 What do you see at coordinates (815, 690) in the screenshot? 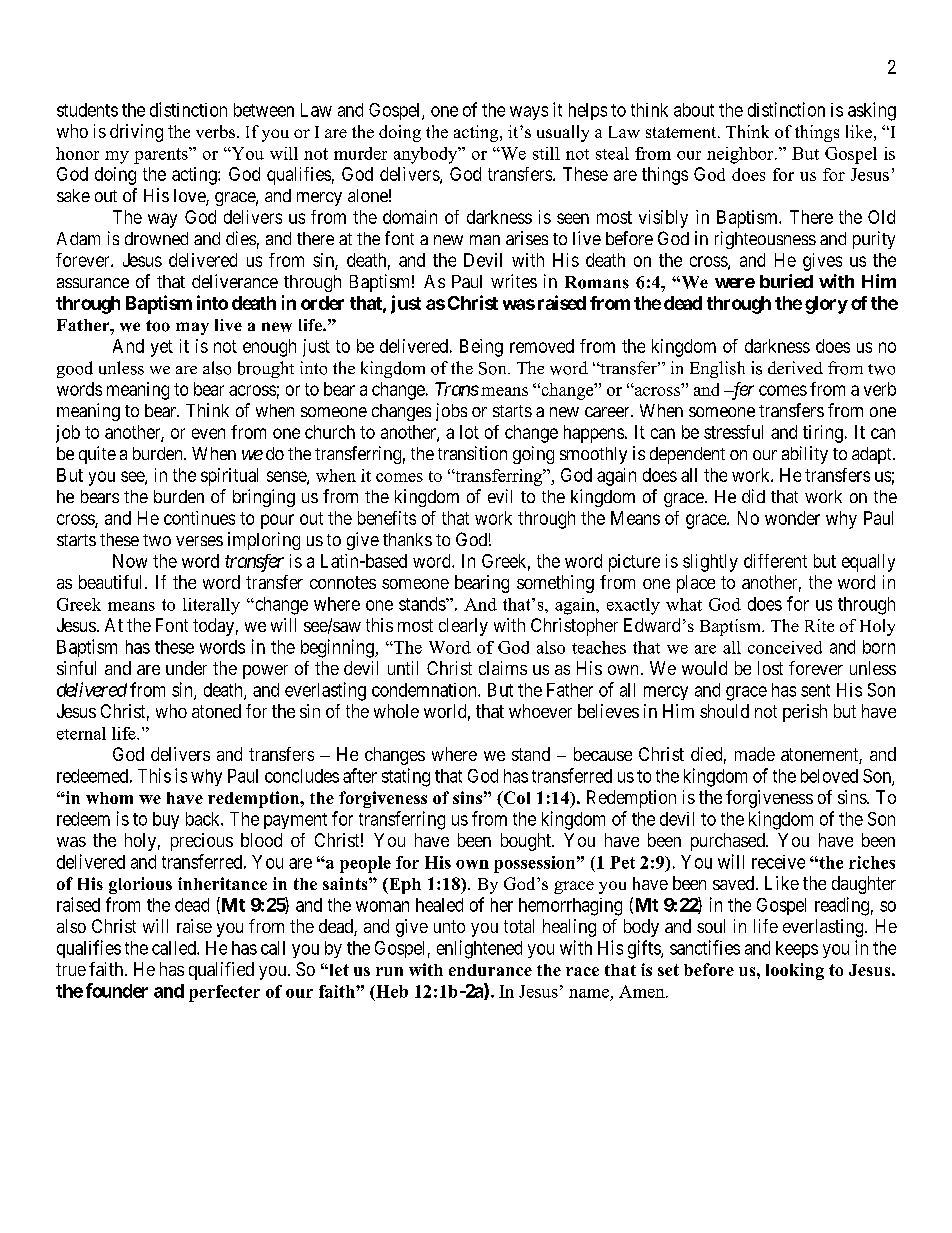
I see `sent` at bounding box center [815, 690].
